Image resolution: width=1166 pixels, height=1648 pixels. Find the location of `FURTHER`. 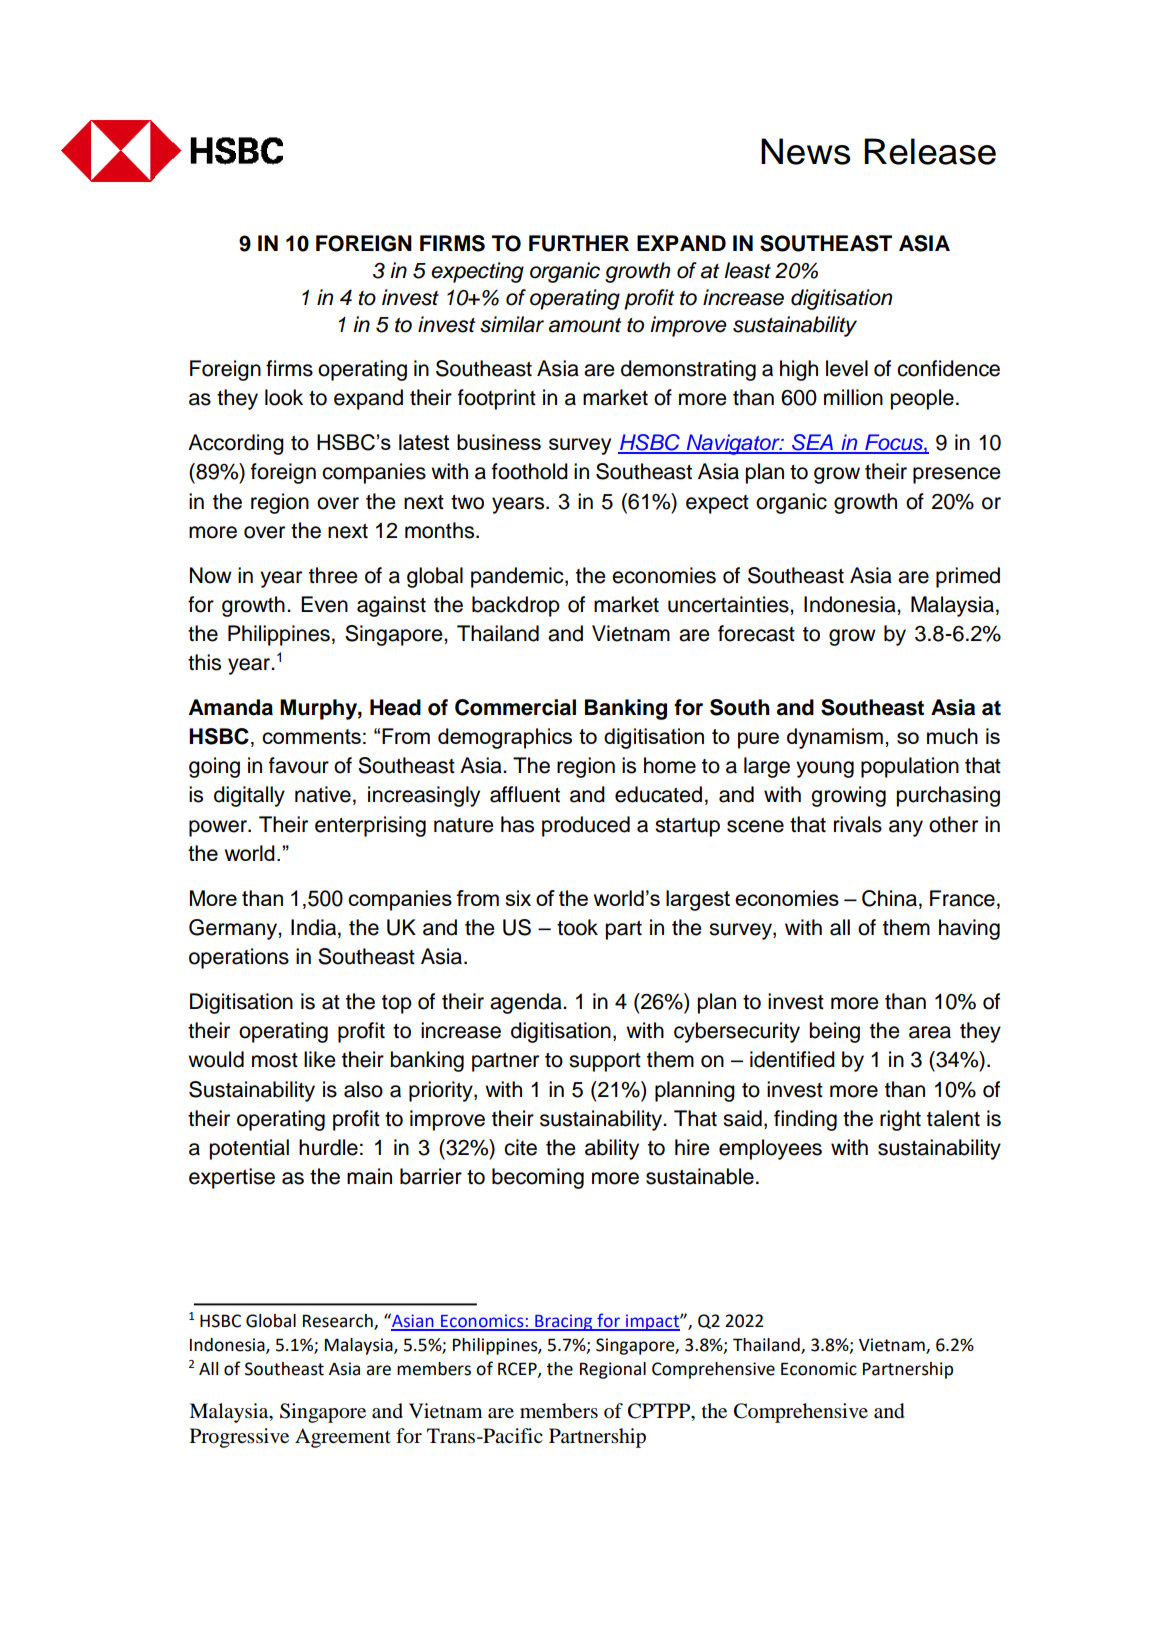

FURTHER is located at coordinates (579, 243).
